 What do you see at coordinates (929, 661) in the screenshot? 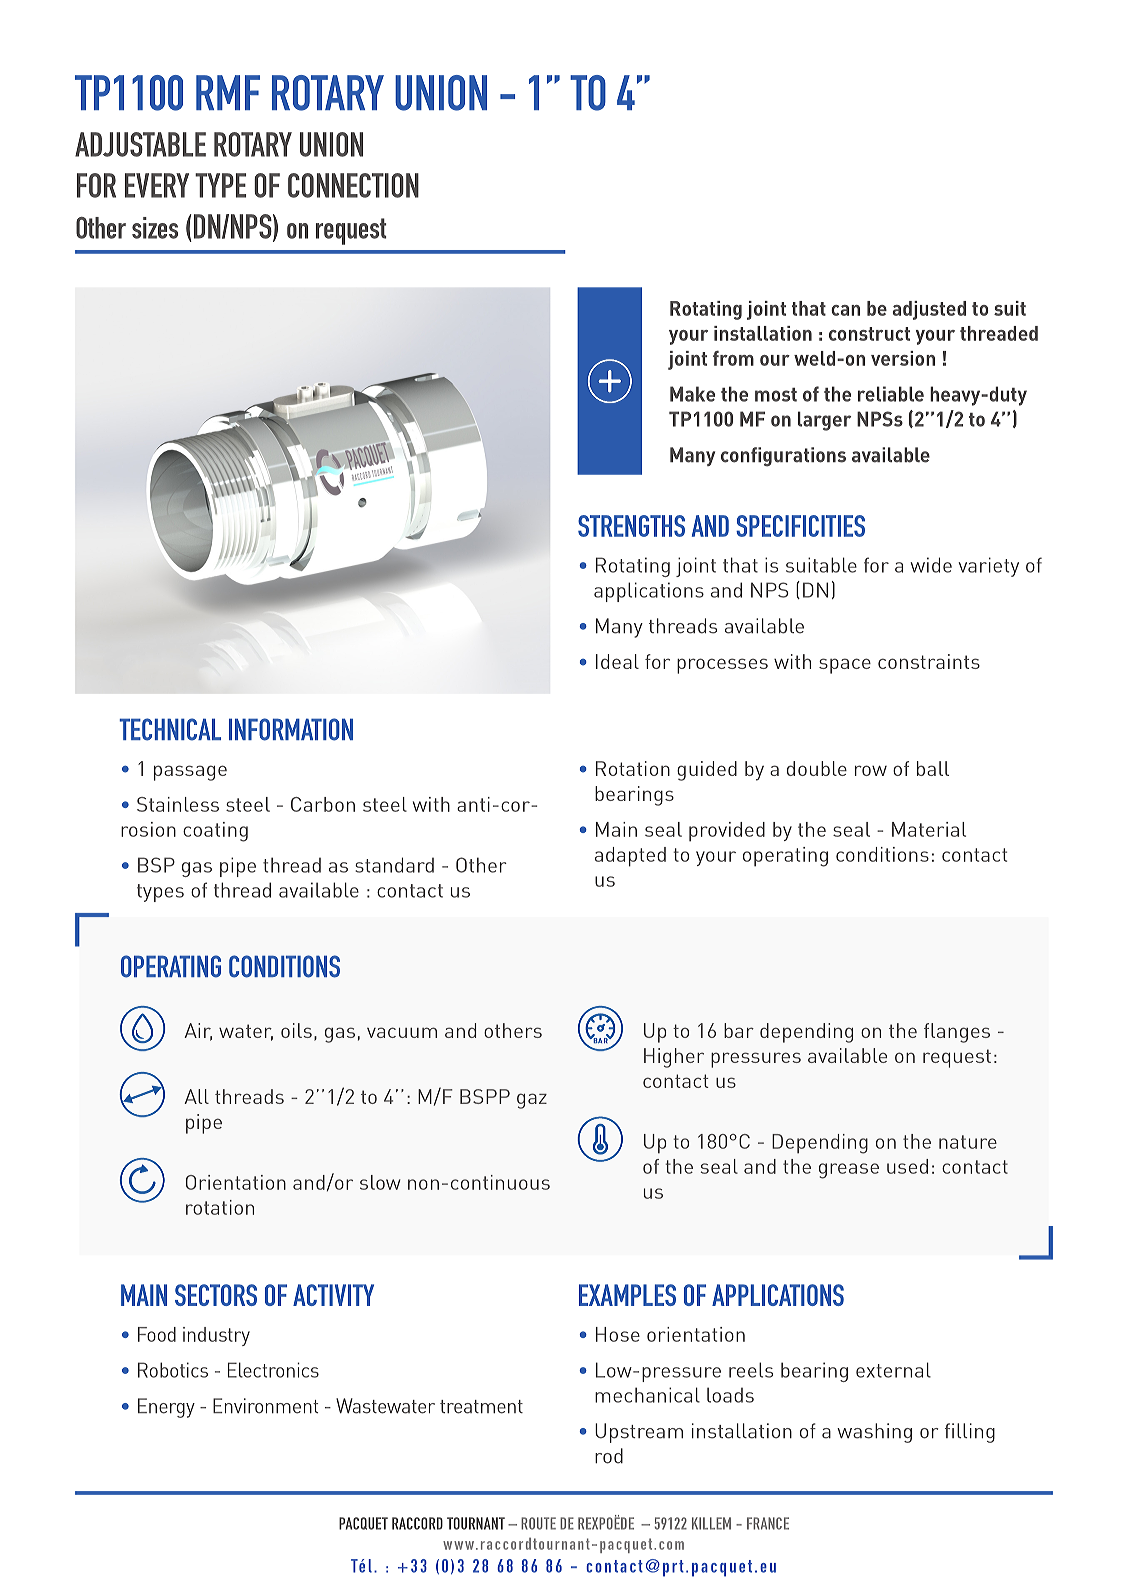
I see `constraints` at bounding box center [929, 661].
